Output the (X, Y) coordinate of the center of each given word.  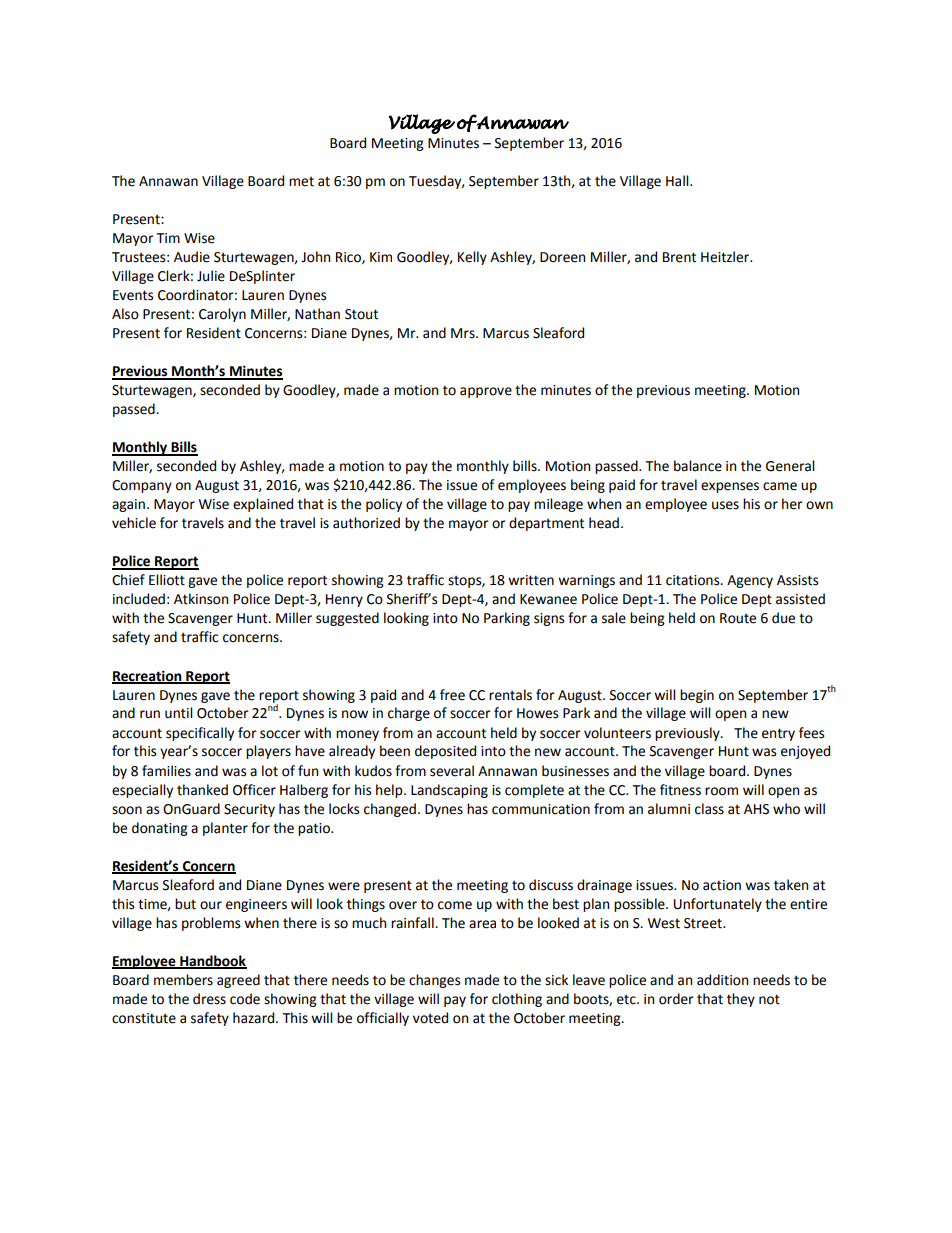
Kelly (472, 258)
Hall (678, 181)
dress (209, 999)
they (741, 1000)
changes (434, 981)
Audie (192, 257)
